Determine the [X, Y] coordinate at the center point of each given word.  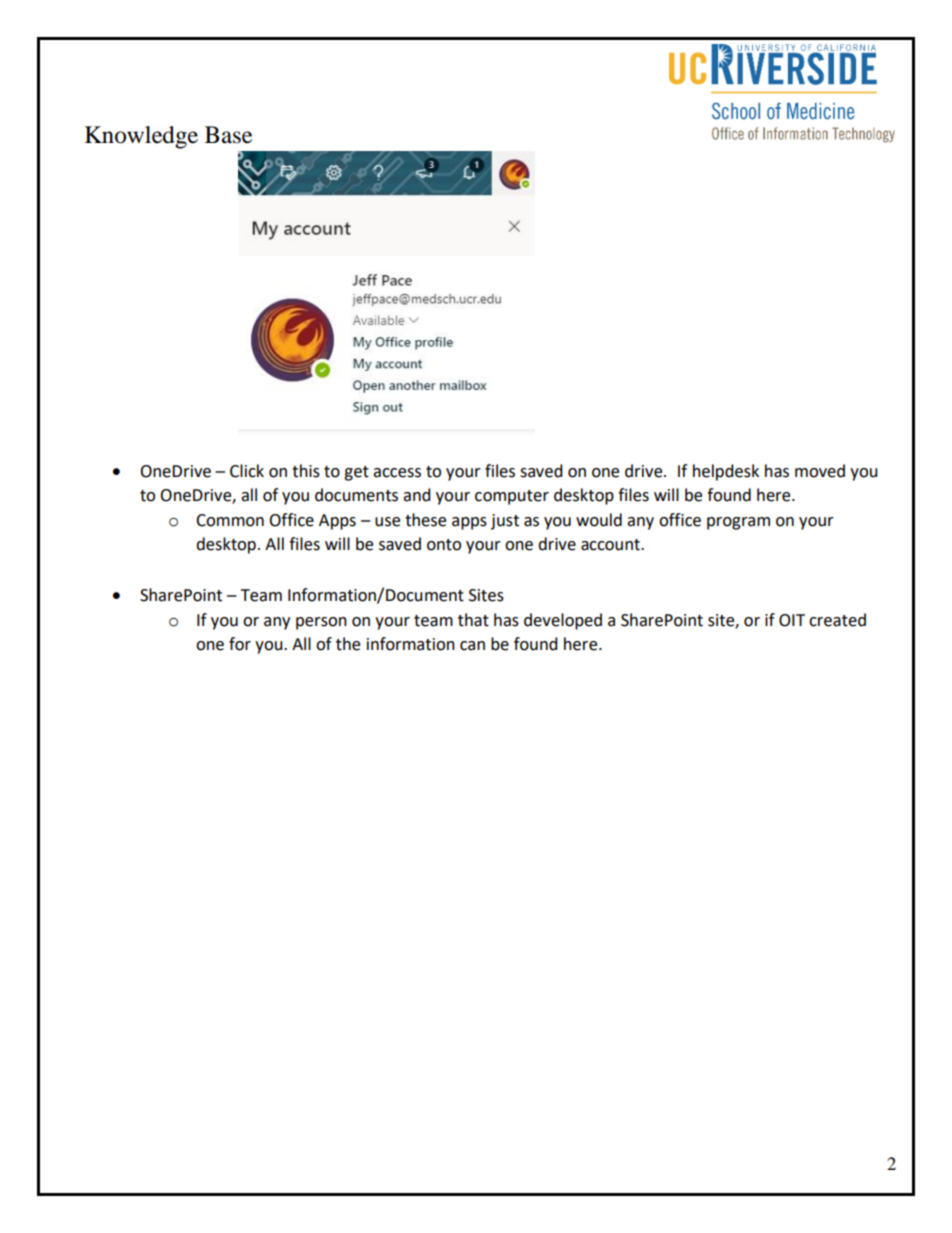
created [837, 620]
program [738, 523]
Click [247, 471]
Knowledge [141, 137]
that [473, 620]
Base [228, 135]
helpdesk [726, 472]
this [306, 471]
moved [820, 471]
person [321, 623]
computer [512, 497]
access [397, 473]
